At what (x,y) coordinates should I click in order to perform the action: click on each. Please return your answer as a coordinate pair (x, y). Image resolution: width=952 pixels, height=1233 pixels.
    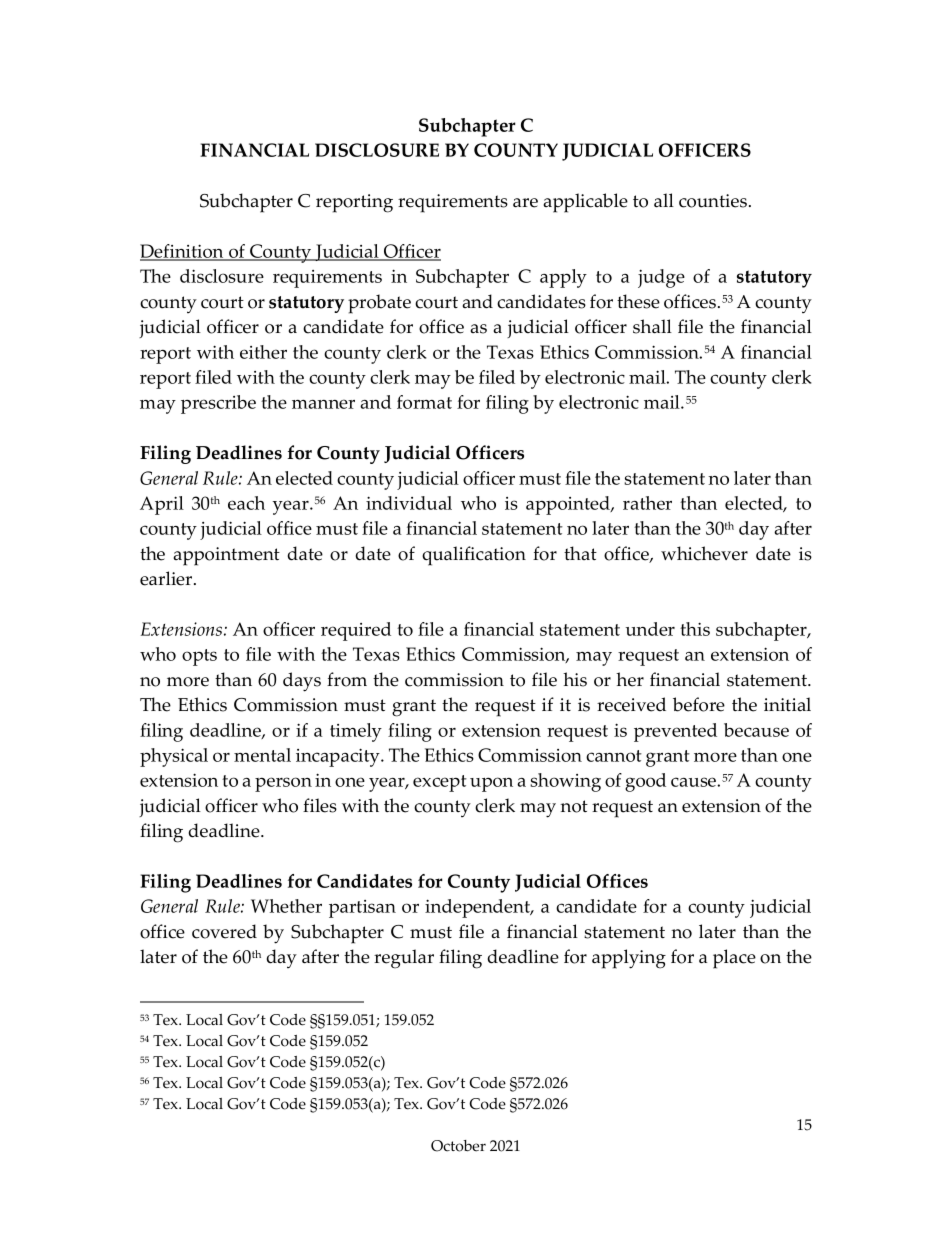
    Looking at the image, I should click on (246, 503).
